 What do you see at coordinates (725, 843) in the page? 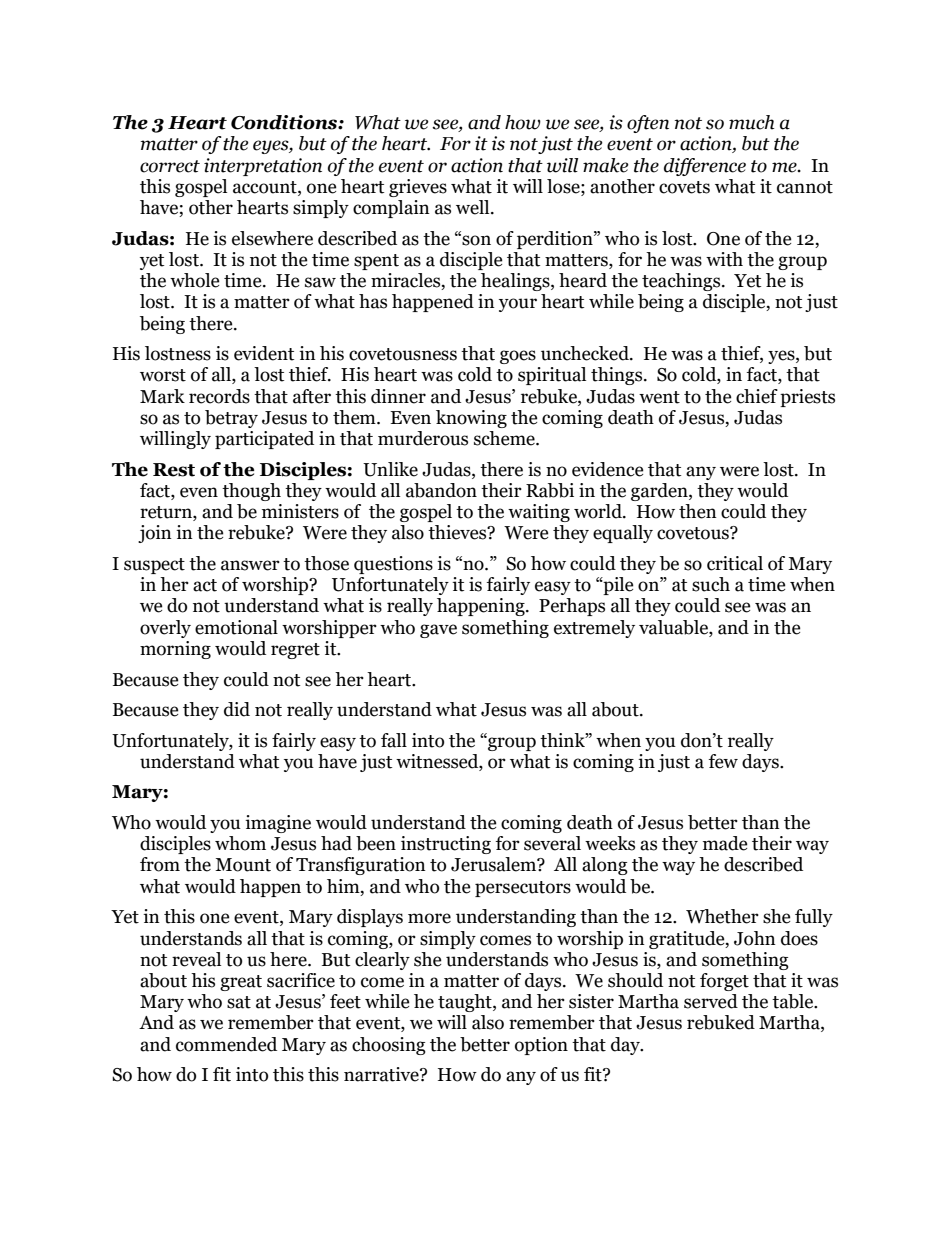
I see `made` at bounding box center [725, 843].
